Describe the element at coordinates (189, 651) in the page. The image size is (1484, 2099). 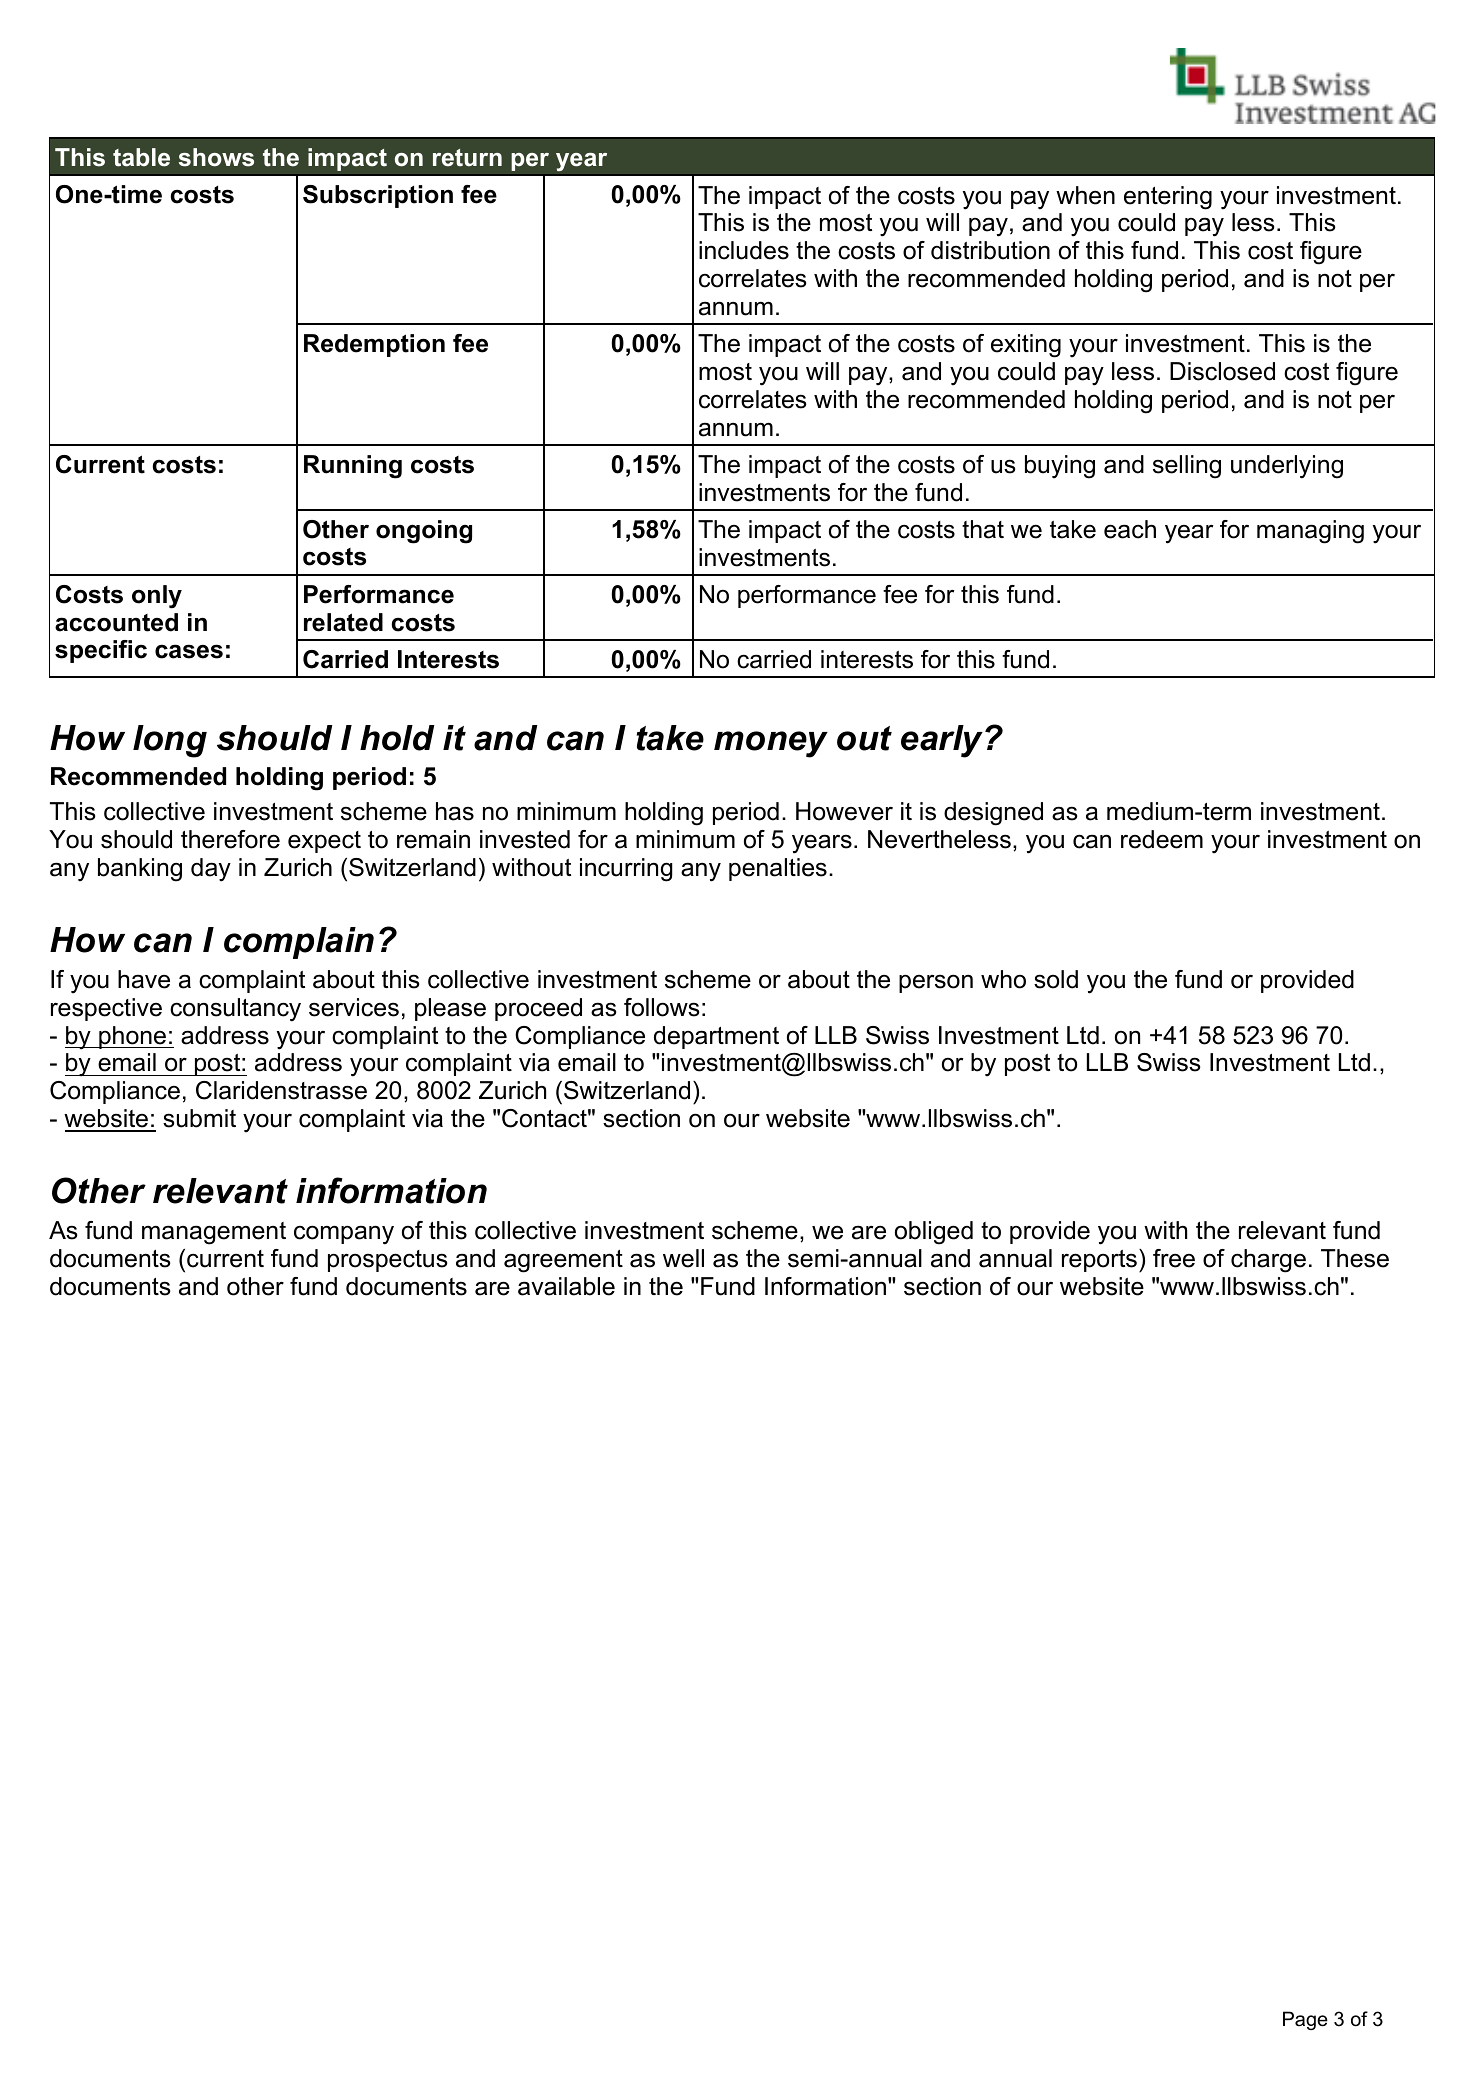
I see `cases` at that location.
